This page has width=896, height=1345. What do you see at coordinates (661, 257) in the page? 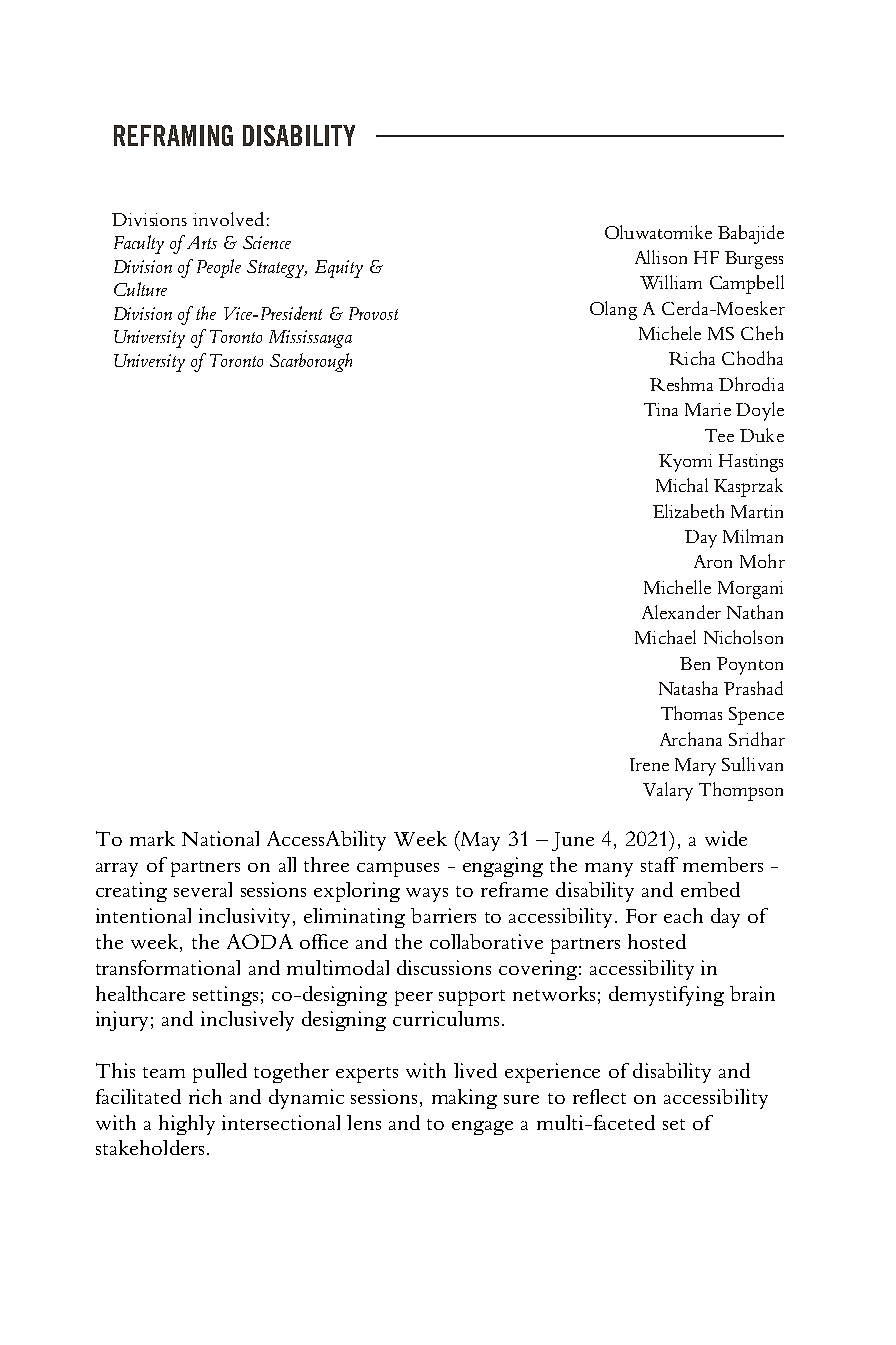
I see `Allison` at bounding box center [661, 257].
